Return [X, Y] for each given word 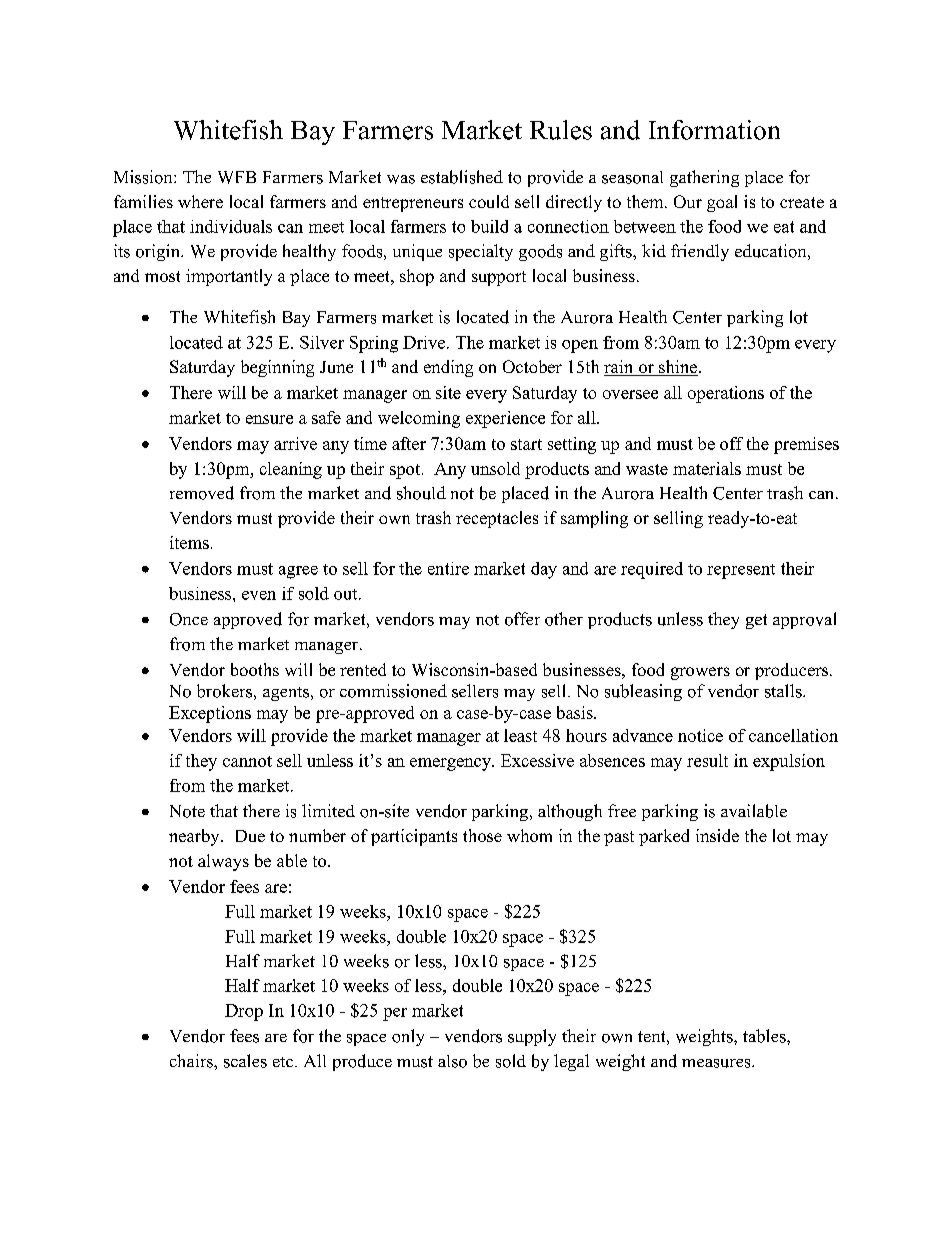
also [452, 1061]
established [462, 177]
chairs [192, 1061]
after [409, 443]
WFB [237, 177]
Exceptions [210, 714]
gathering [704, 178]
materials [707, 468]
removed [202, 493]
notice [700, 735]
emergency [451, 764]
